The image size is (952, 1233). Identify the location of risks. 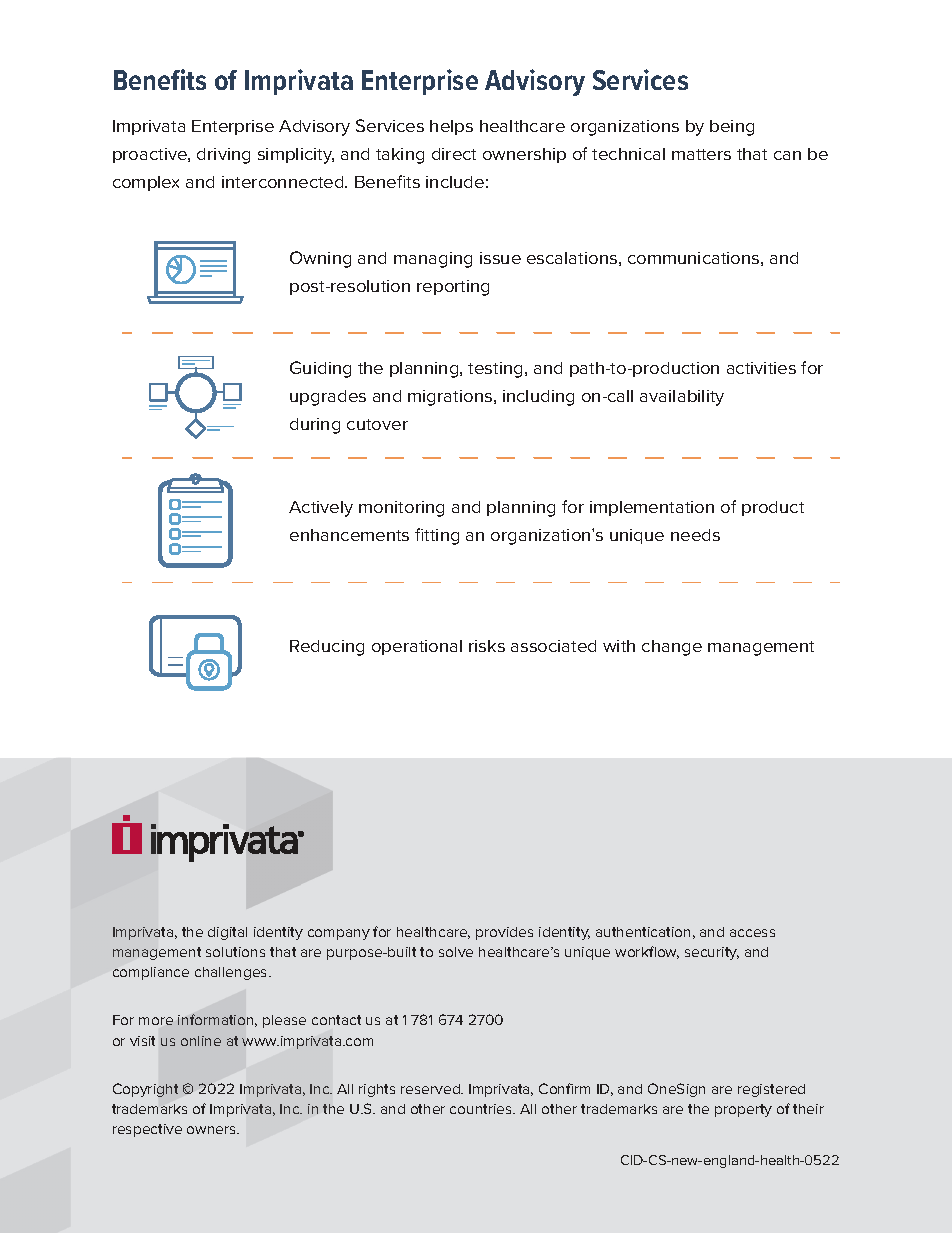
(487, 646).
